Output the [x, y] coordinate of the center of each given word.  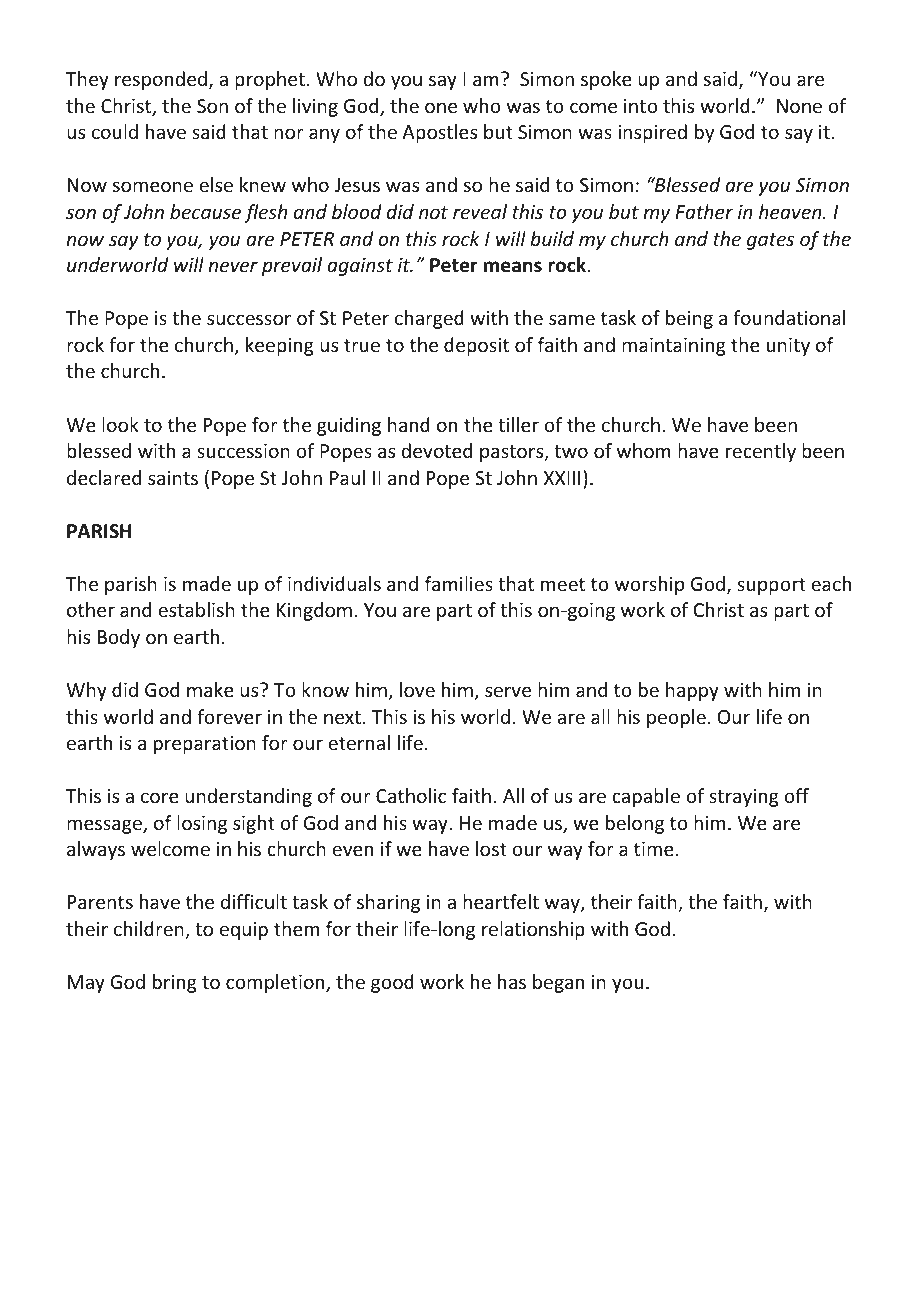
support [771, 586]
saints [173, 478]
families [459, 583]
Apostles [439, 133]
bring [175, 983]
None [799, 106]
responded [162, 80]
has [512, 981]
